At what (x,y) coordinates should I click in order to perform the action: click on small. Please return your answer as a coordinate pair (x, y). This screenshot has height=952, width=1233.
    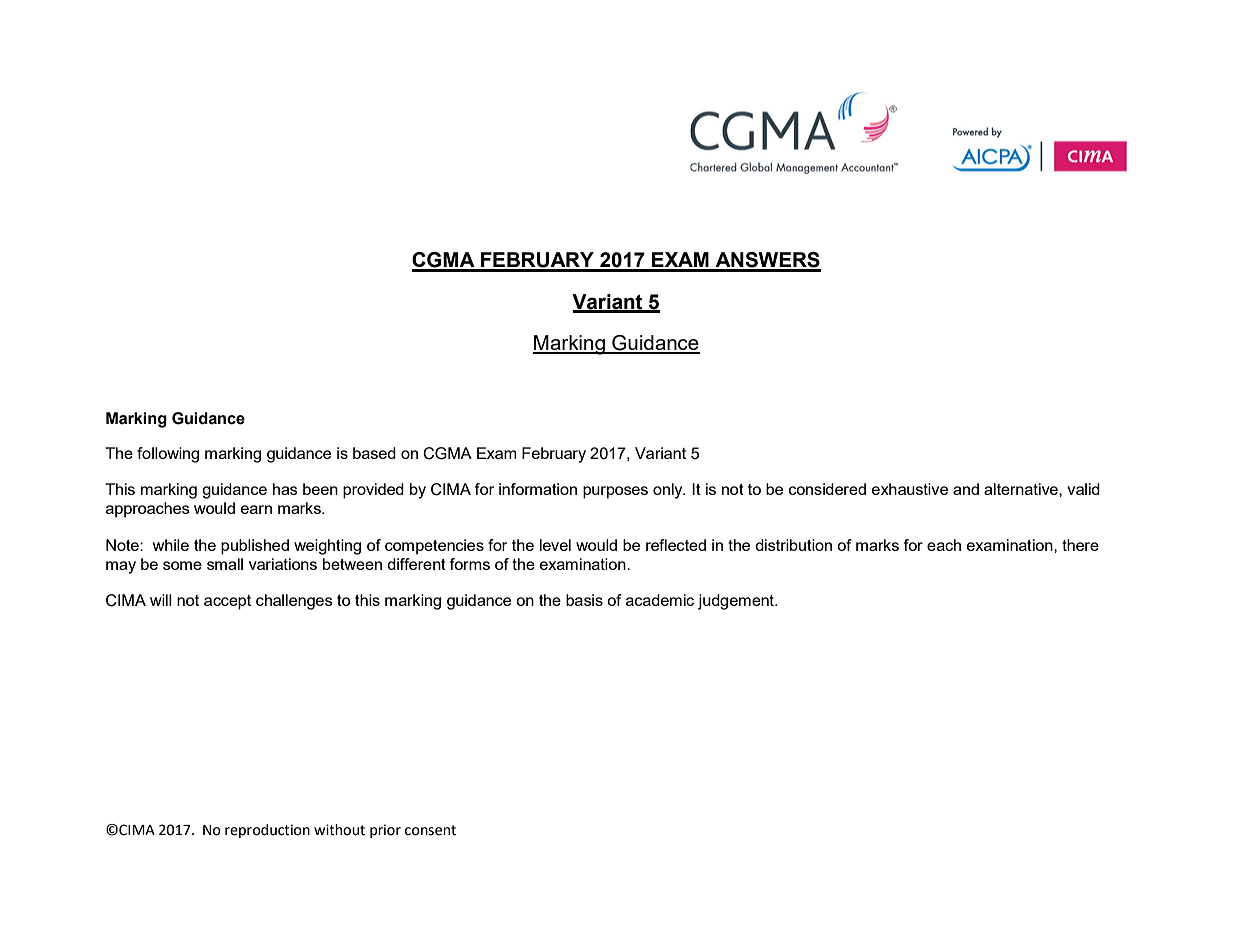
    Looking at the image, I should click on (225, 564).
